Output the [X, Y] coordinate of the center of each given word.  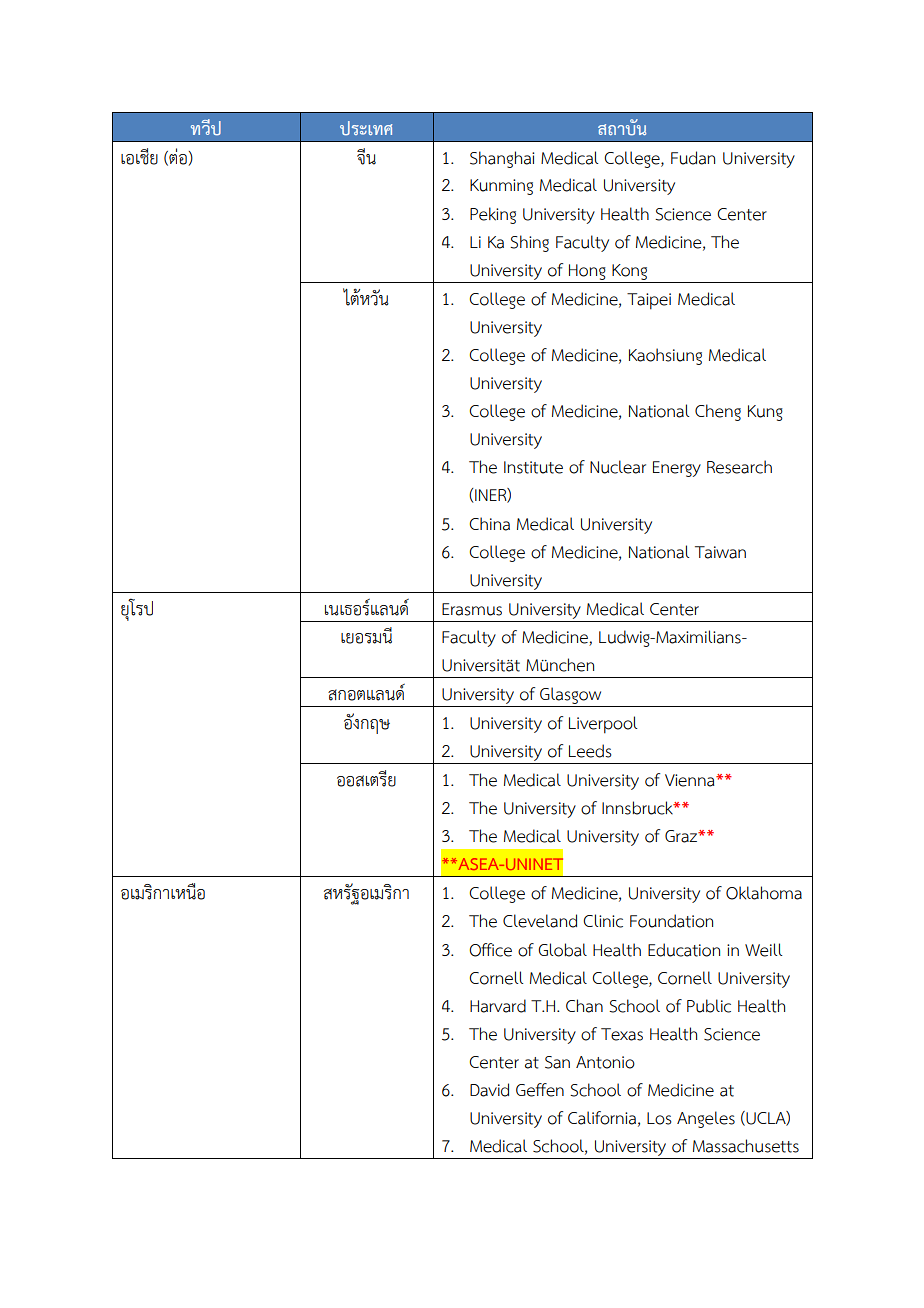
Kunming [501, 187]
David [489, 1090]
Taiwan [720, 552]
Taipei [649, 301]
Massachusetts [746, 1146]
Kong [629, 272]
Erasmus [472, 609]
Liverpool [603, 725]
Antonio [605, 1062]
